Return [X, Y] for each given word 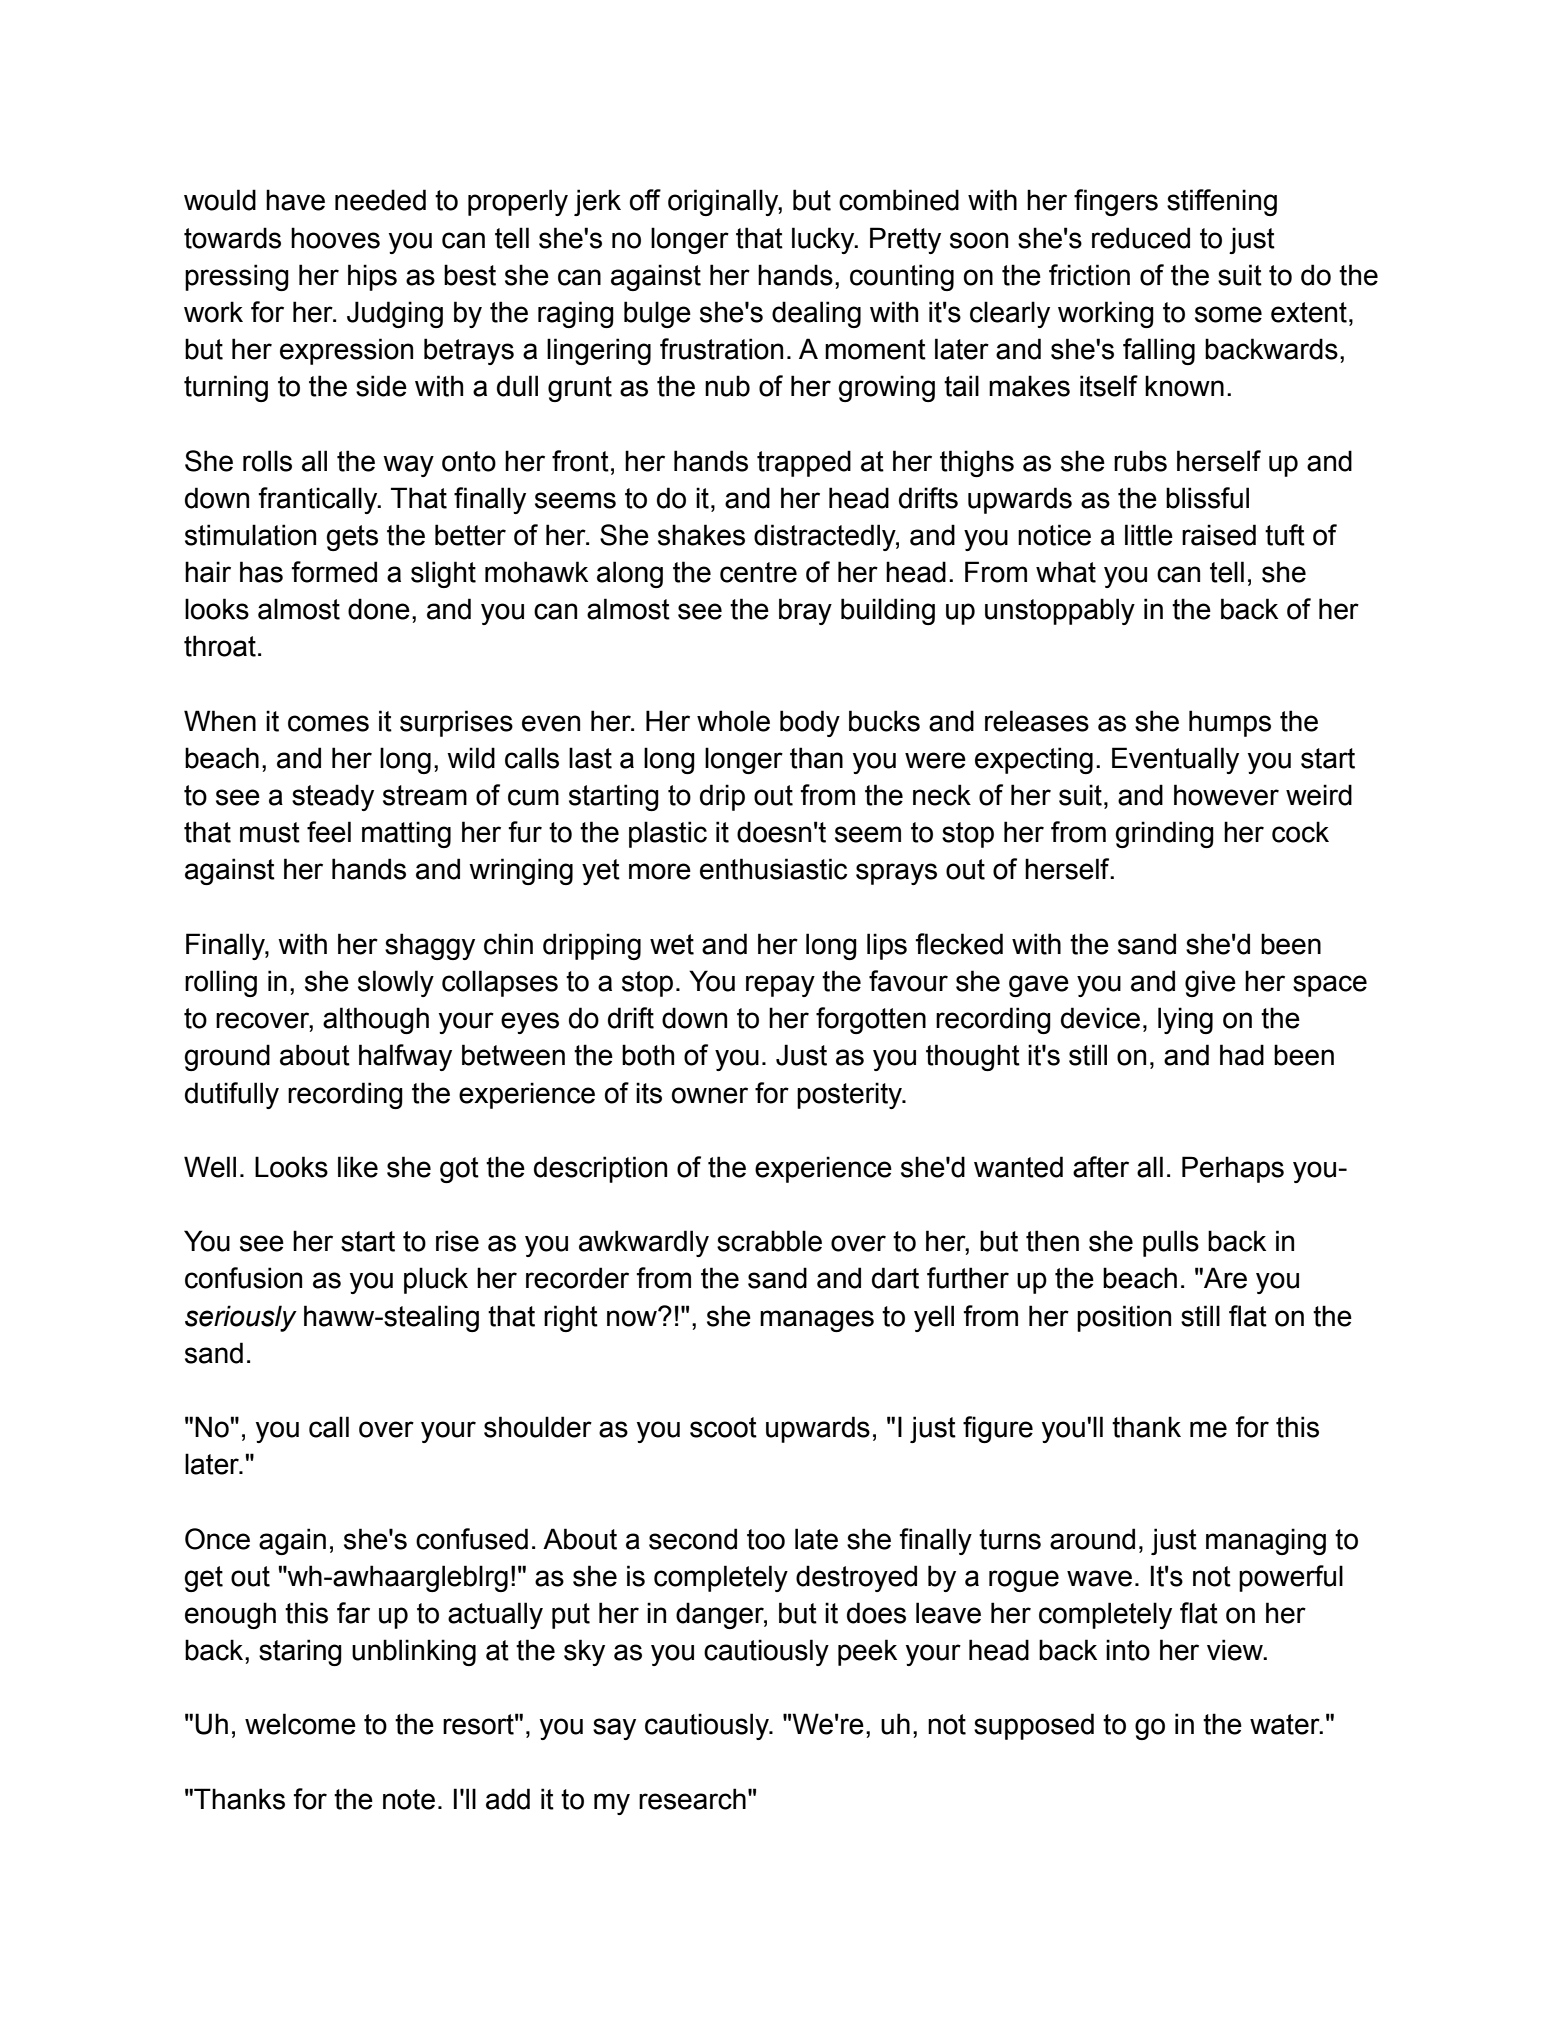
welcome [300, 1724]
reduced [1141, 238]
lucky [824, 240]
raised [1219, 535]
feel [329, 832]
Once [217, 1539]
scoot [723, 1427]
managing [1266, 1541]
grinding [1164, 834]
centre [758, 572]
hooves [335, 238]
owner [710, 1095]
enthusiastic [773, 869]
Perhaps [1233, 1169]
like [358, 1167]
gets [352, 538]
